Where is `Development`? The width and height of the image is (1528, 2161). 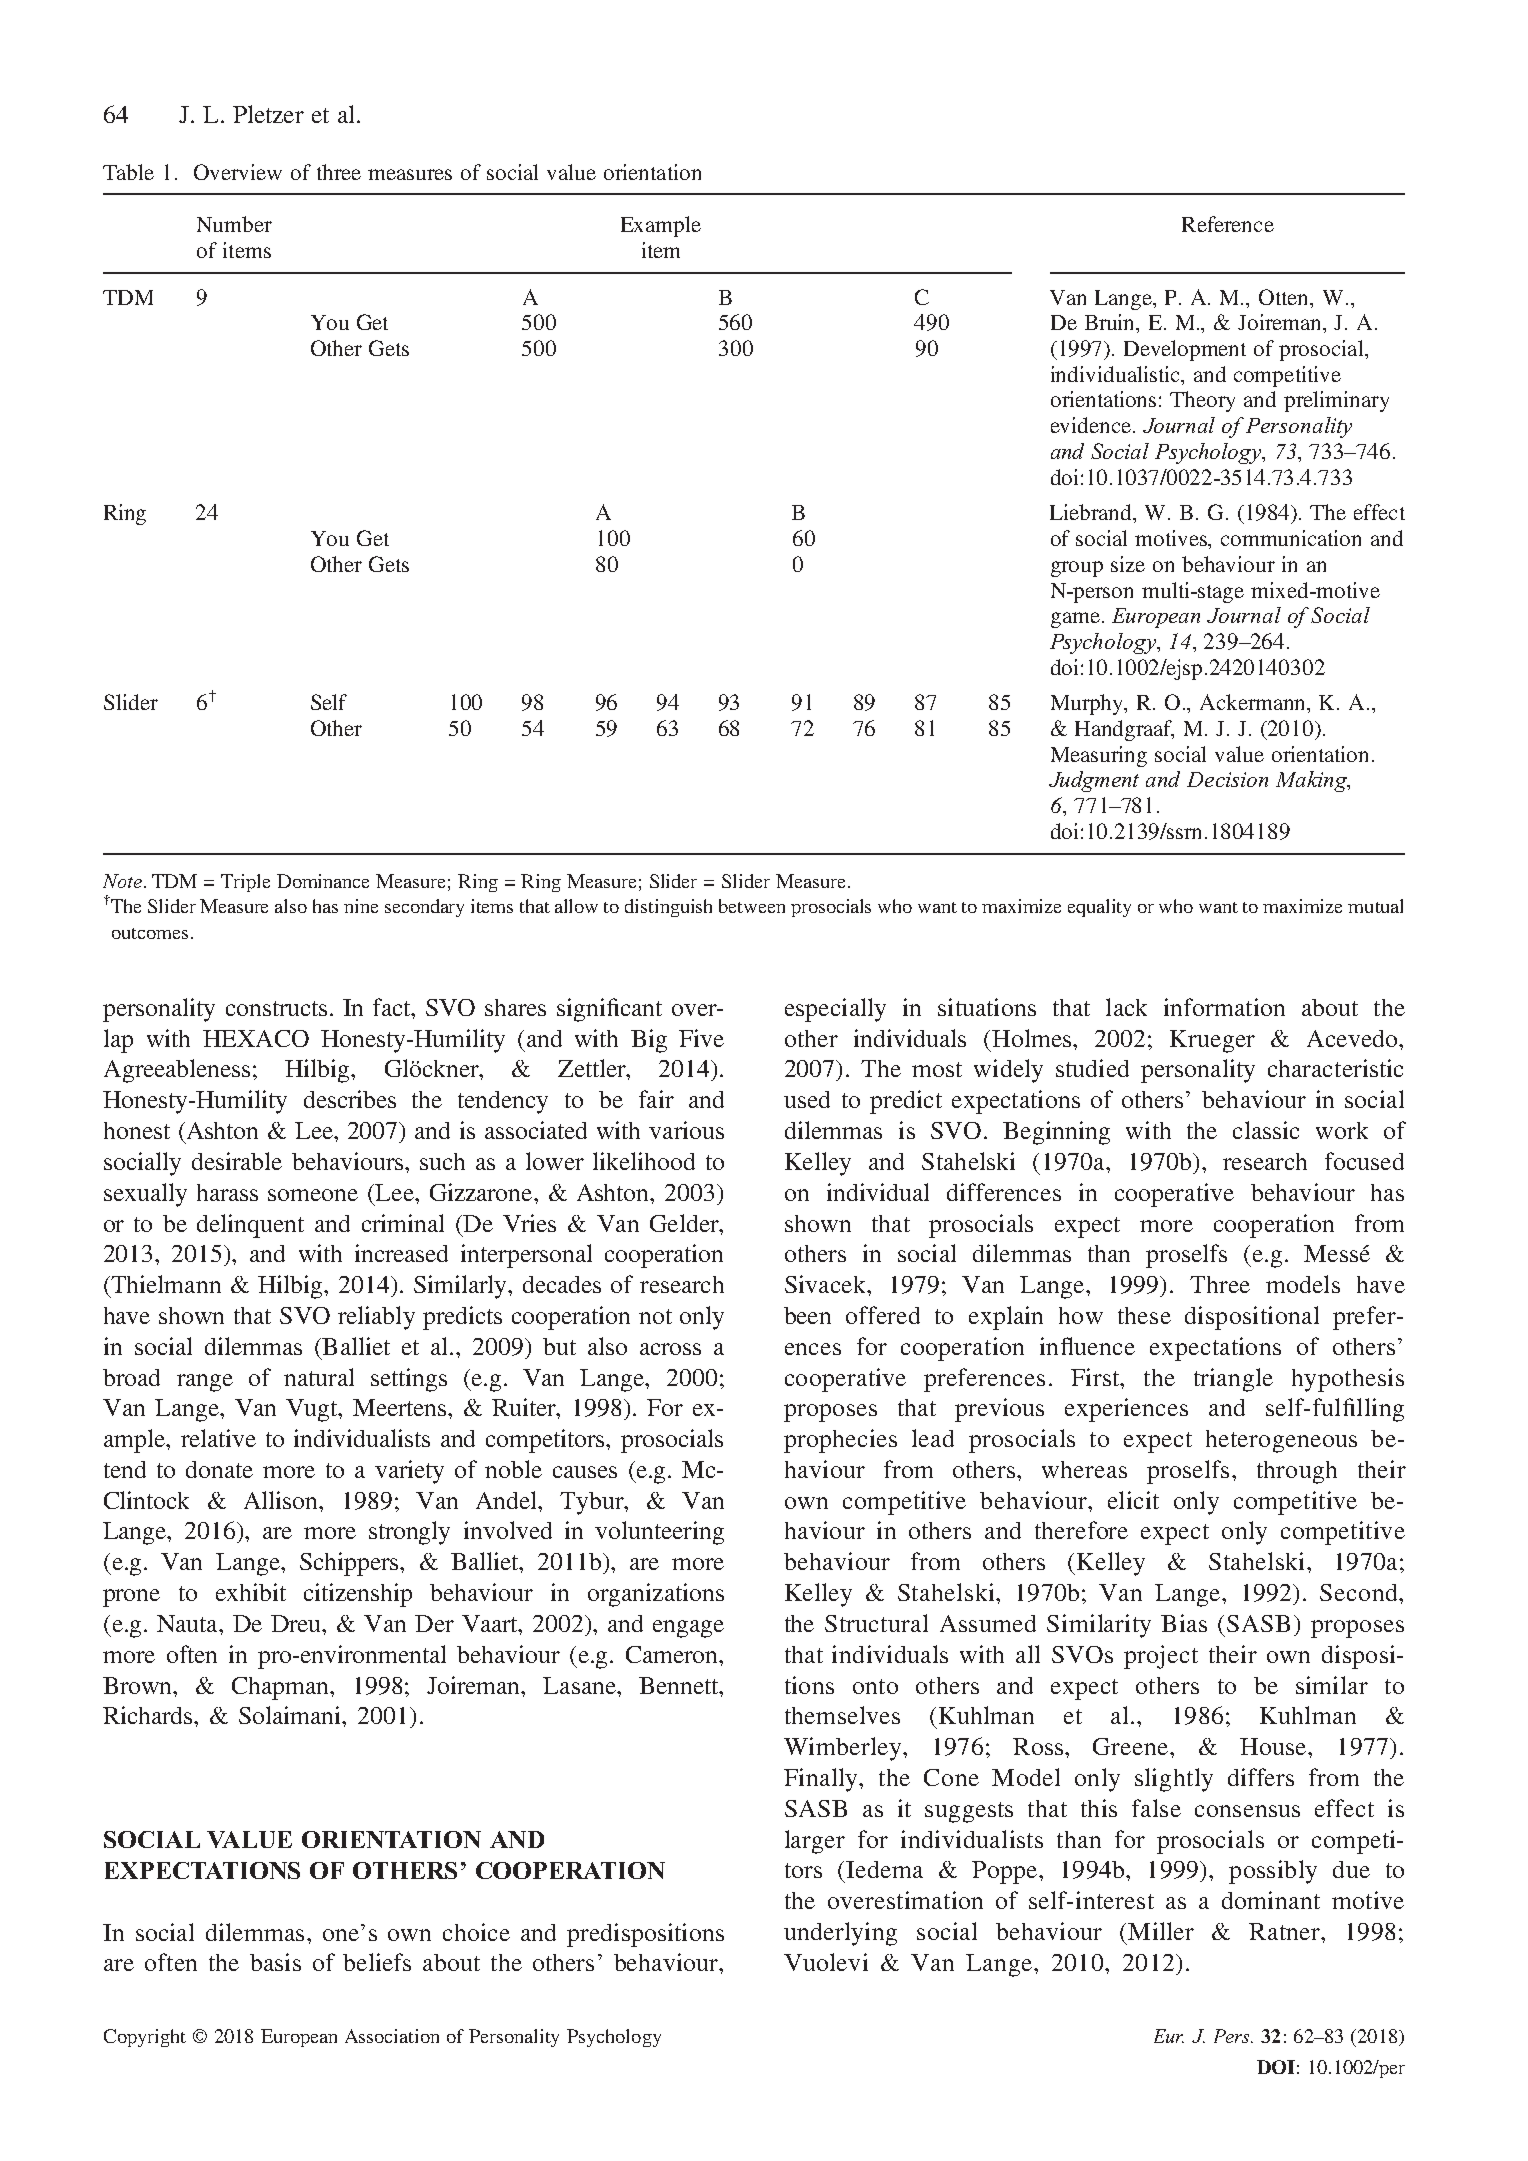 Development is located at coordinates (1185, 350).
